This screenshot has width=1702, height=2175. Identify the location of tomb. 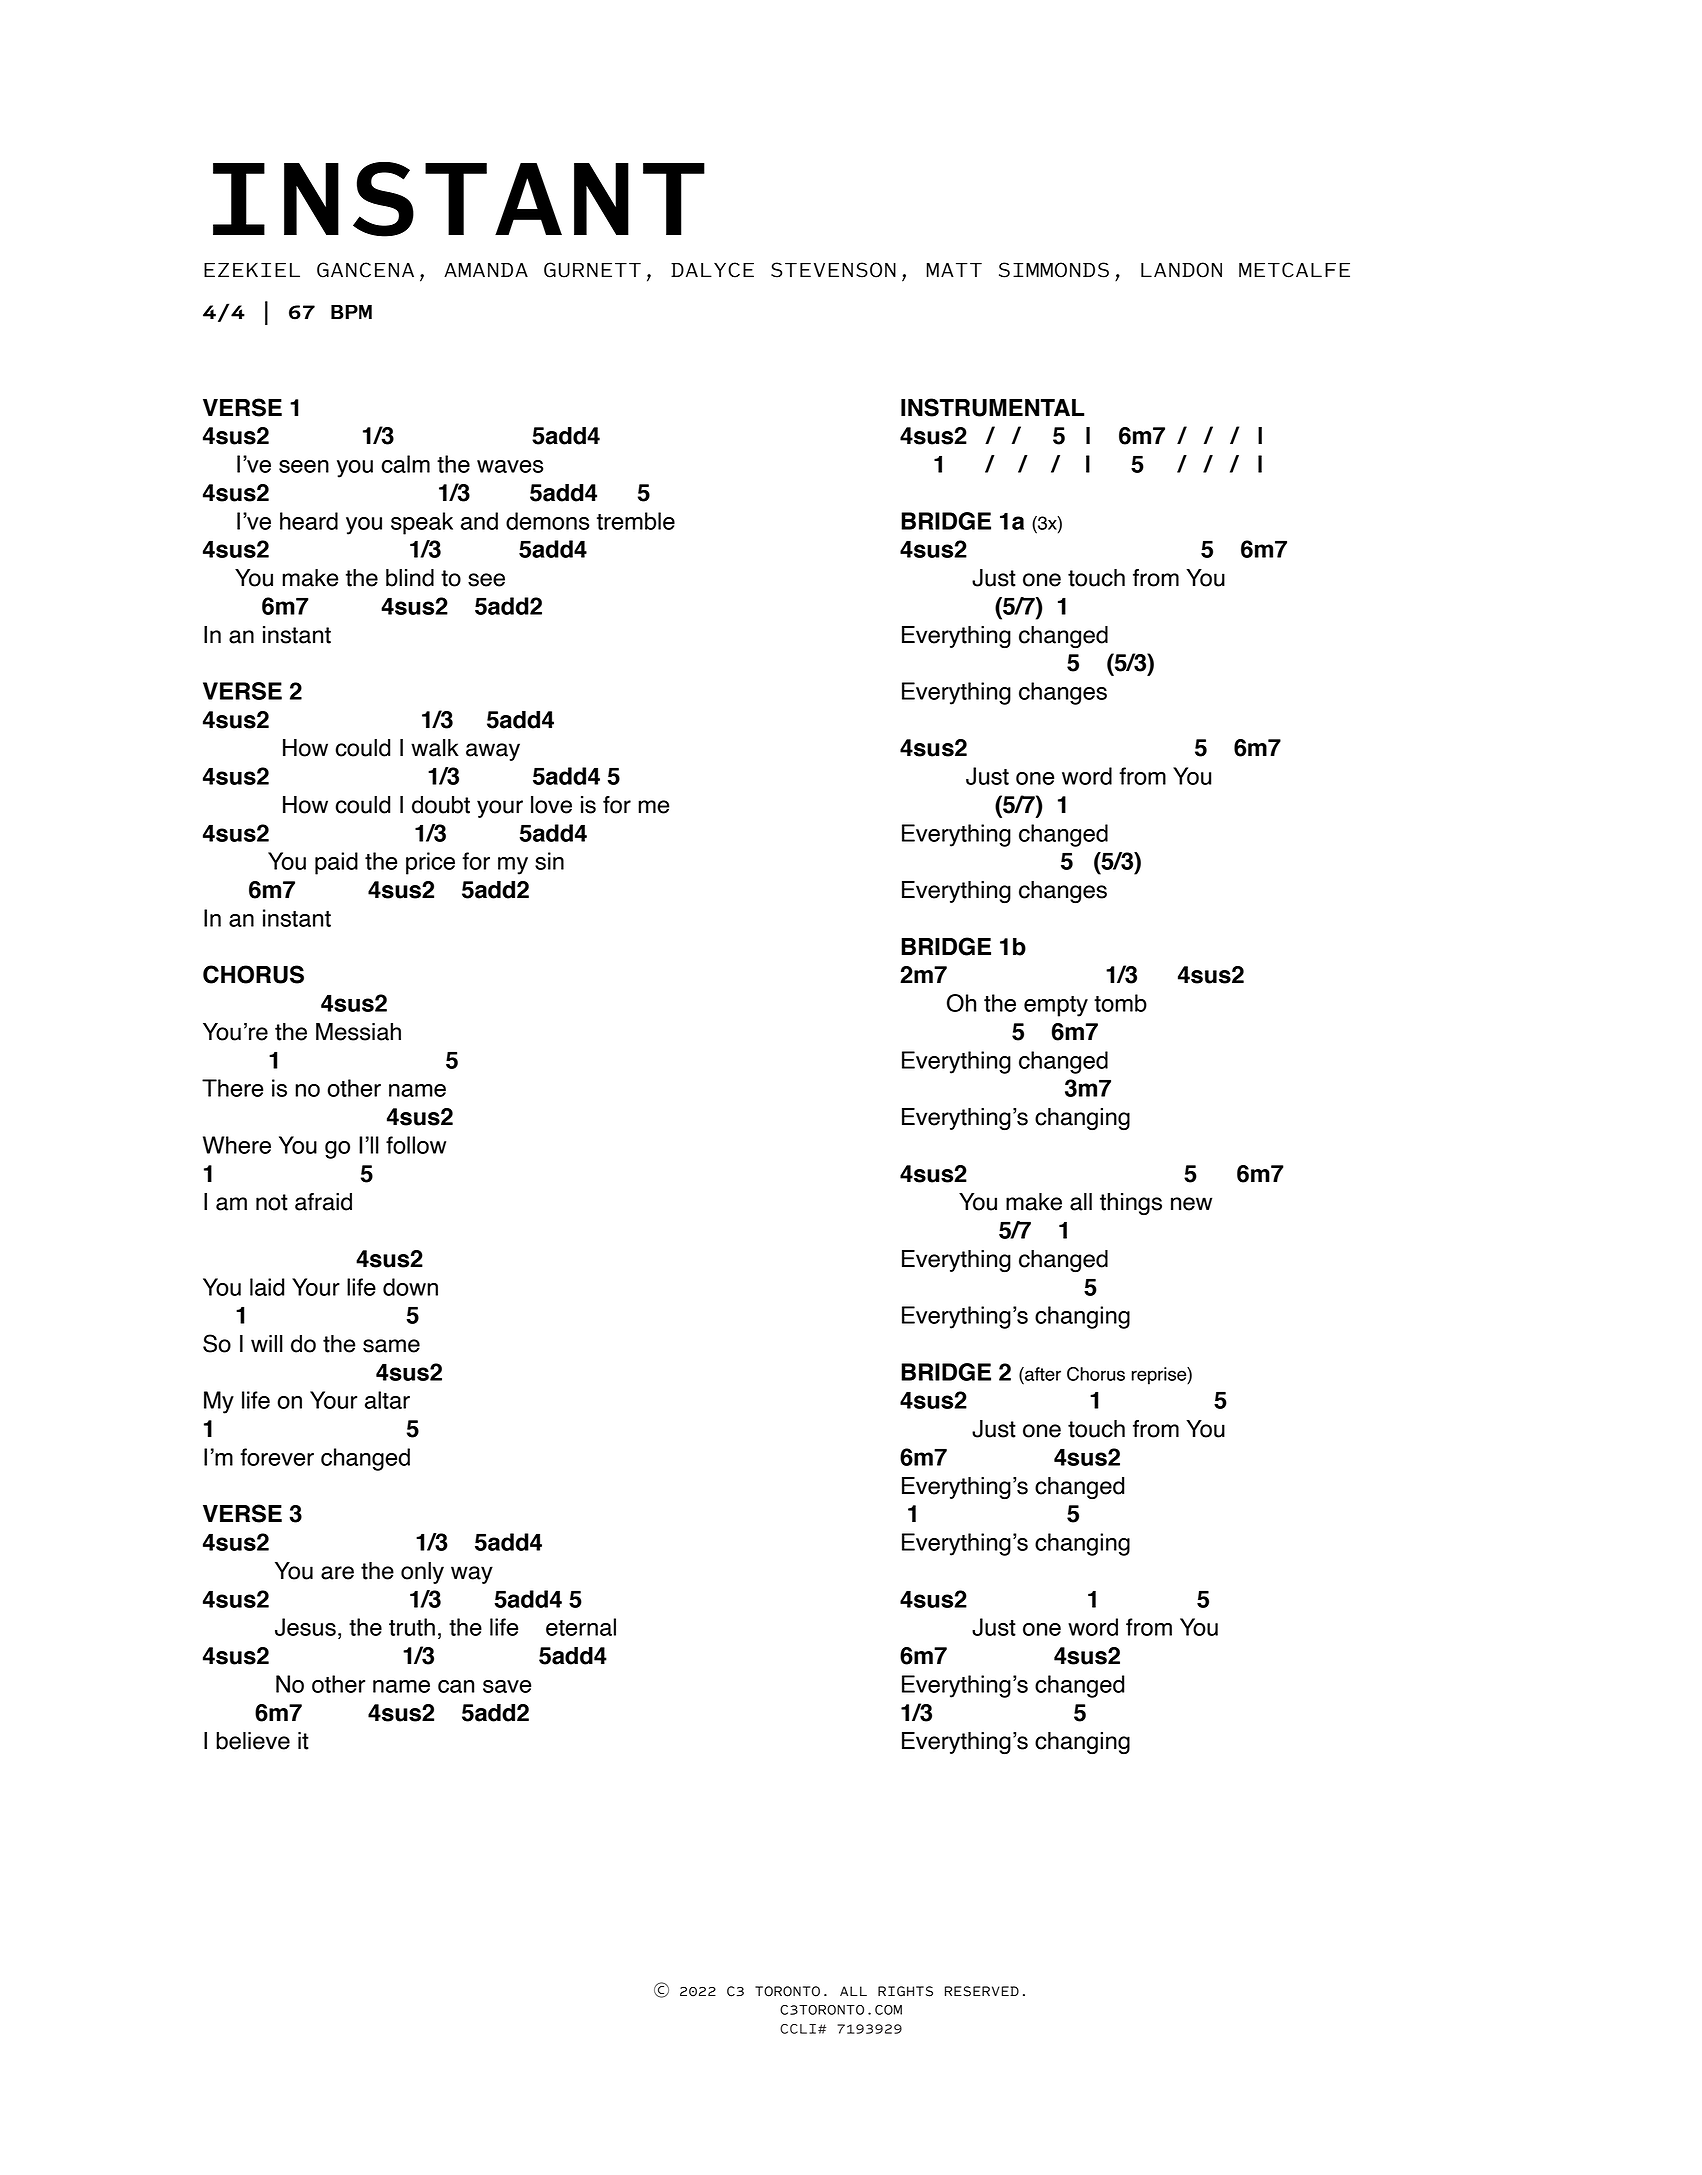
(1120, 1003).
